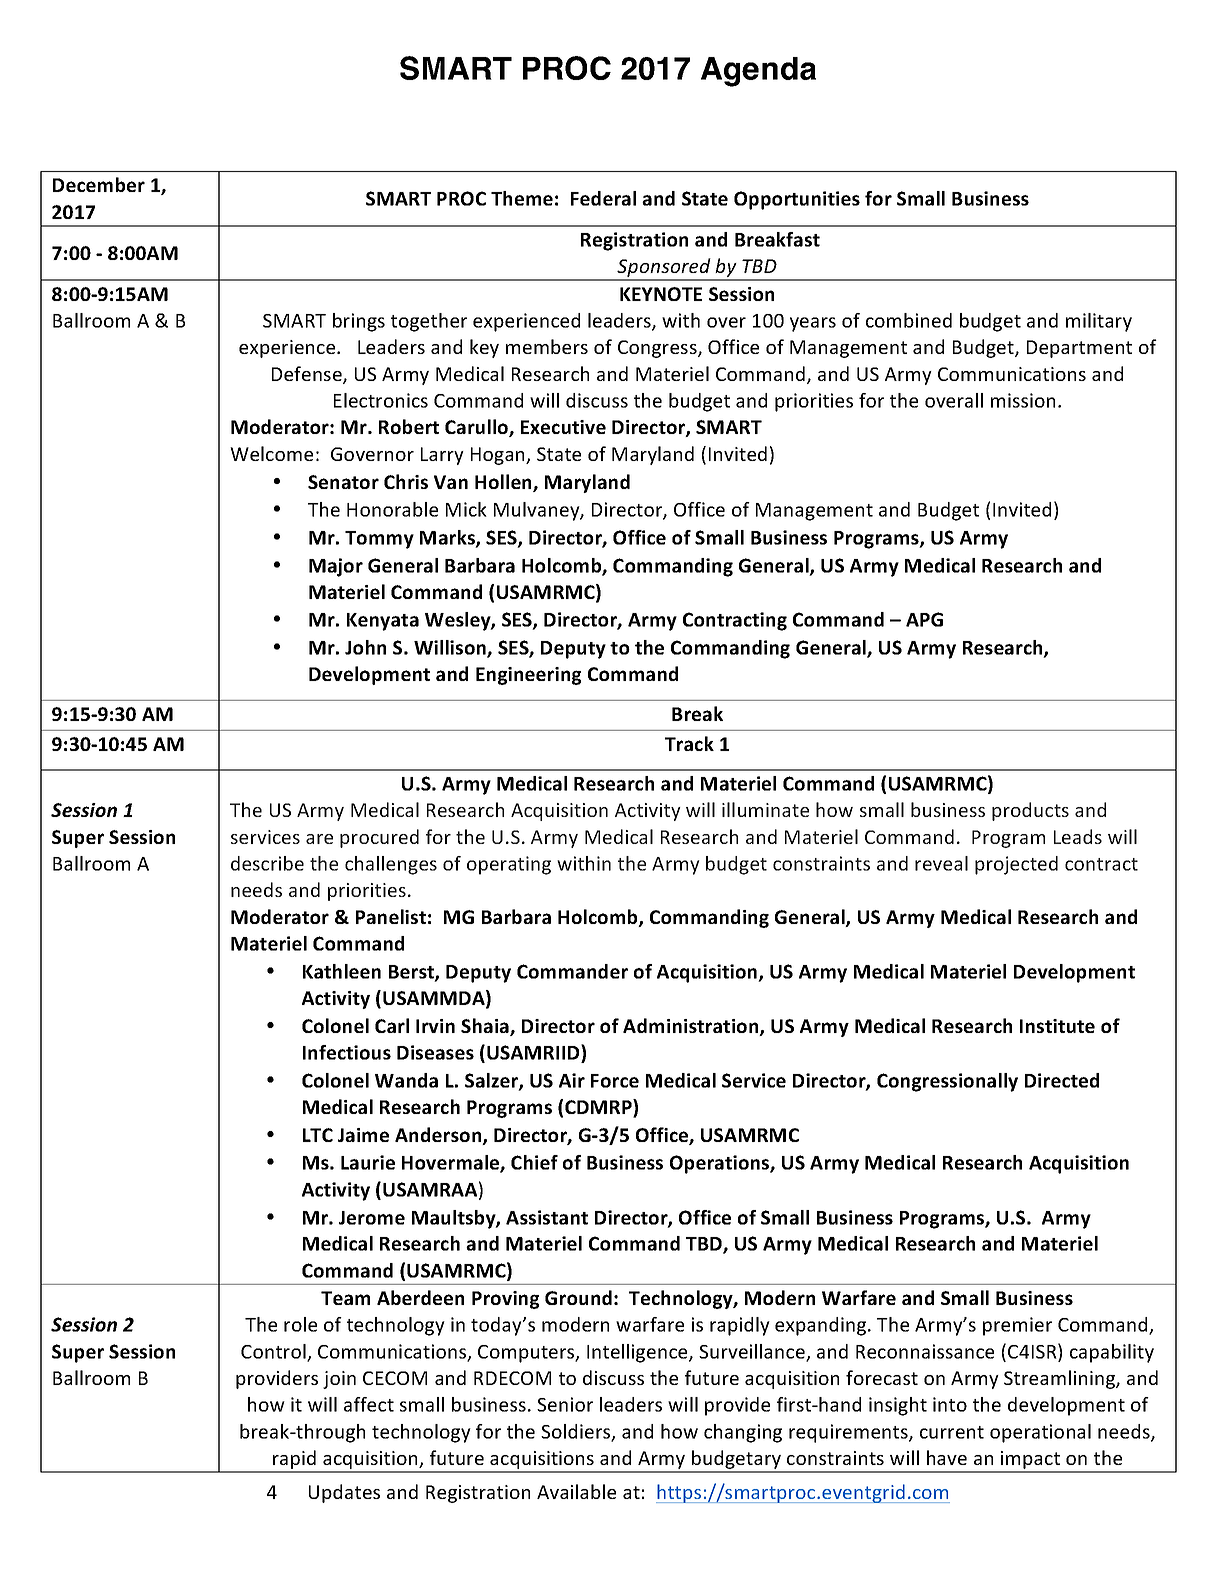 The image size is (1215, 1572). Describe the element at coordinates (99, 184) in the document. I see `December` at that location.
